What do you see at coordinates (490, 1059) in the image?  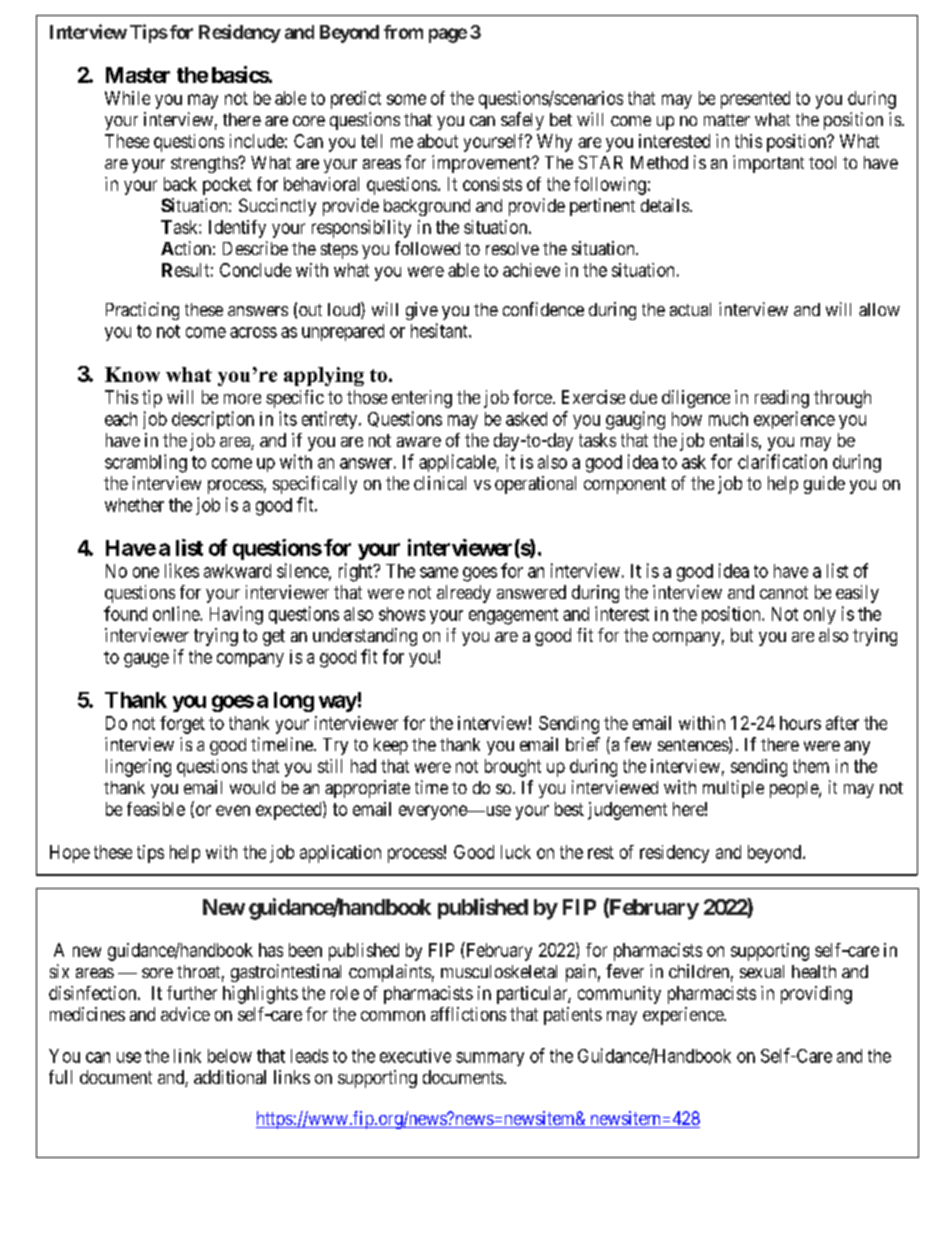 I see `summary` at bounding box center [490, 1059].
